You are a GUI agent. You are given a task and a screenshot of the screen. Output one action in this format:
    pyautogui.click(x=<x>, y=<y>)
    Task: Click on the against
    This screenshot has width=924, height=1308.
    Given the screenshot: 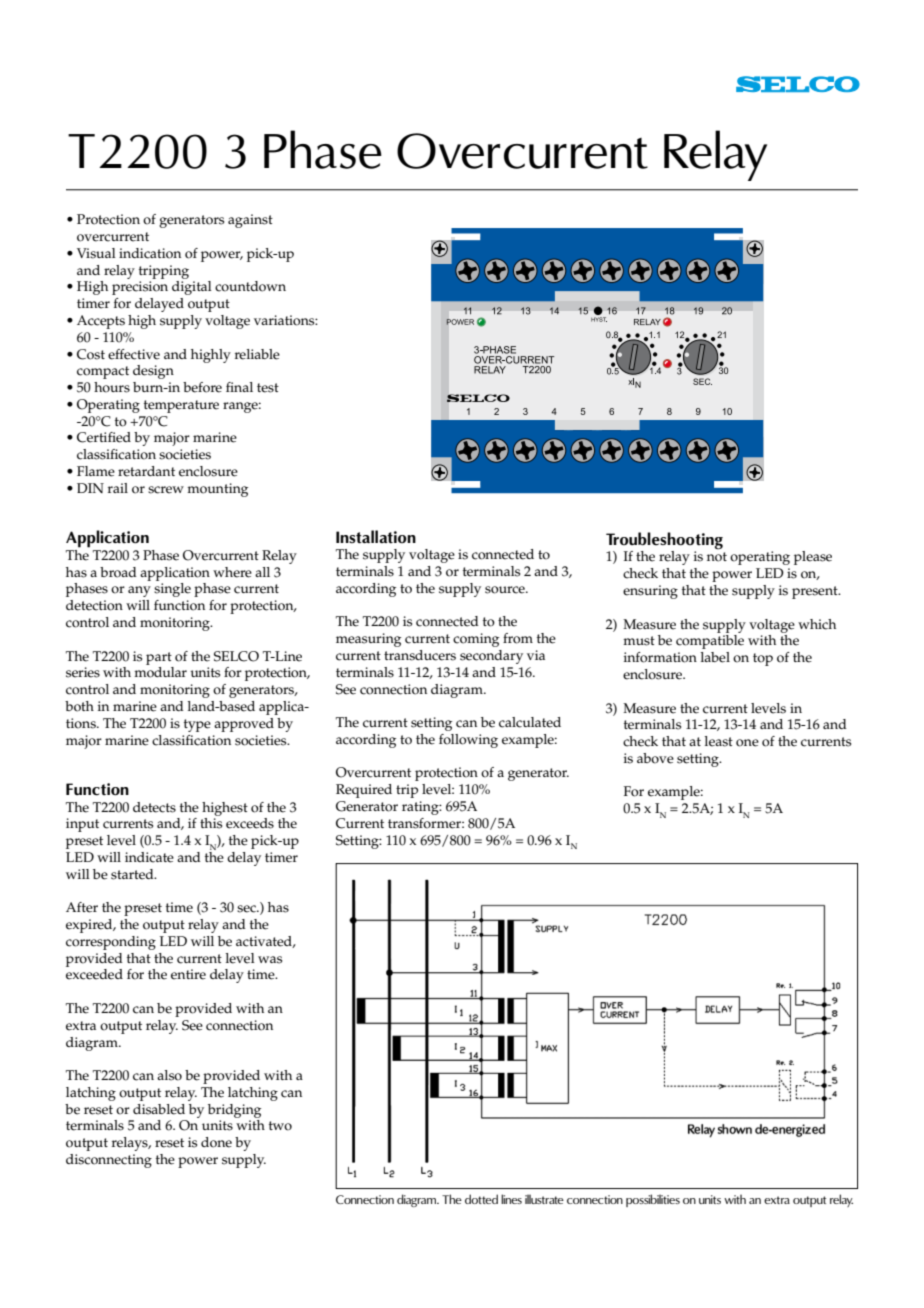 What is the action you would take?
    pyautogui.click(x=250, y=221)
